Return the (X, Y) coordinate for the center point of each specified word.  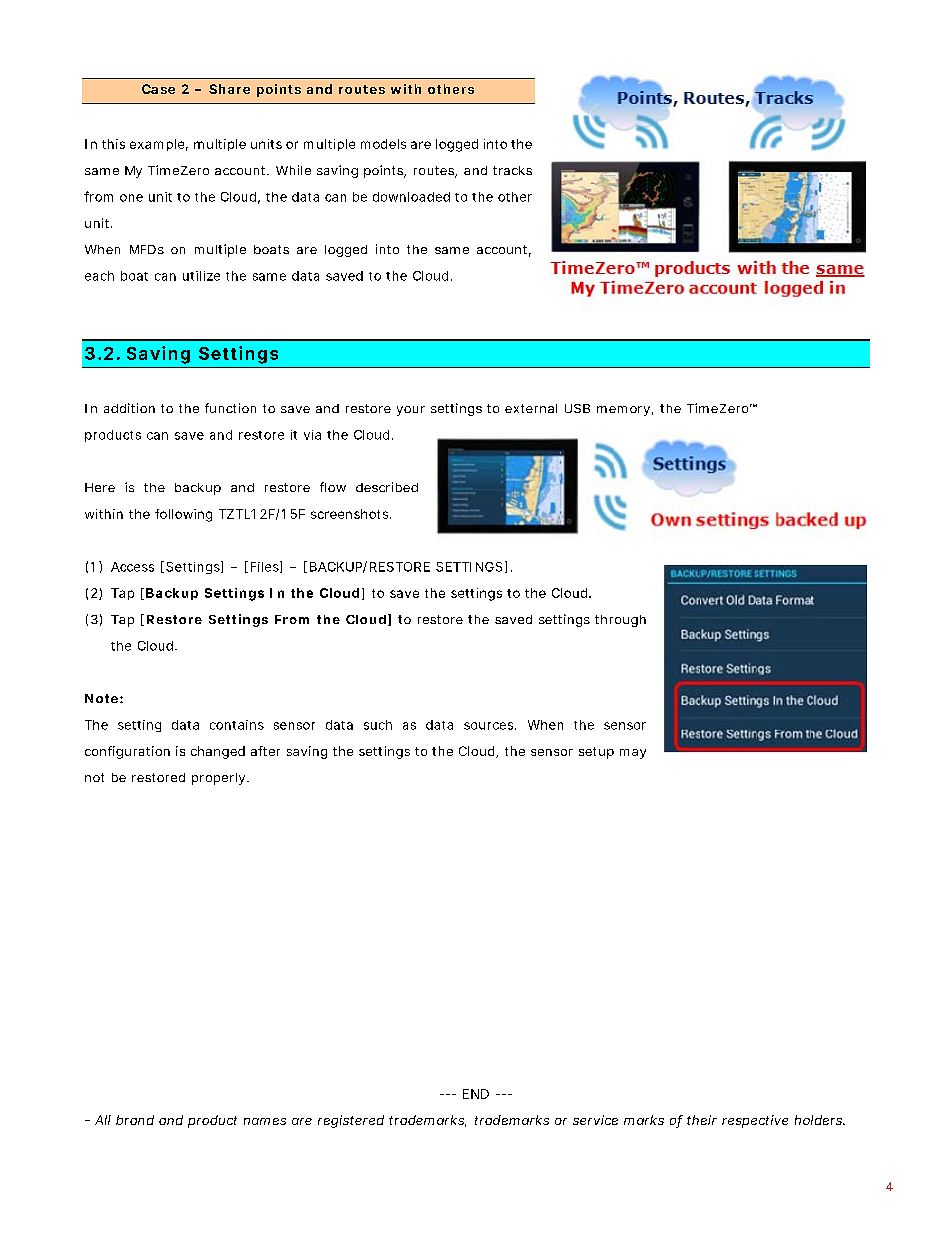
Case (158, 89)
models (383, 144)
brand (135, 1120)
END (476, 1094)
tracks (512, 170)
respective (755, 1121)
